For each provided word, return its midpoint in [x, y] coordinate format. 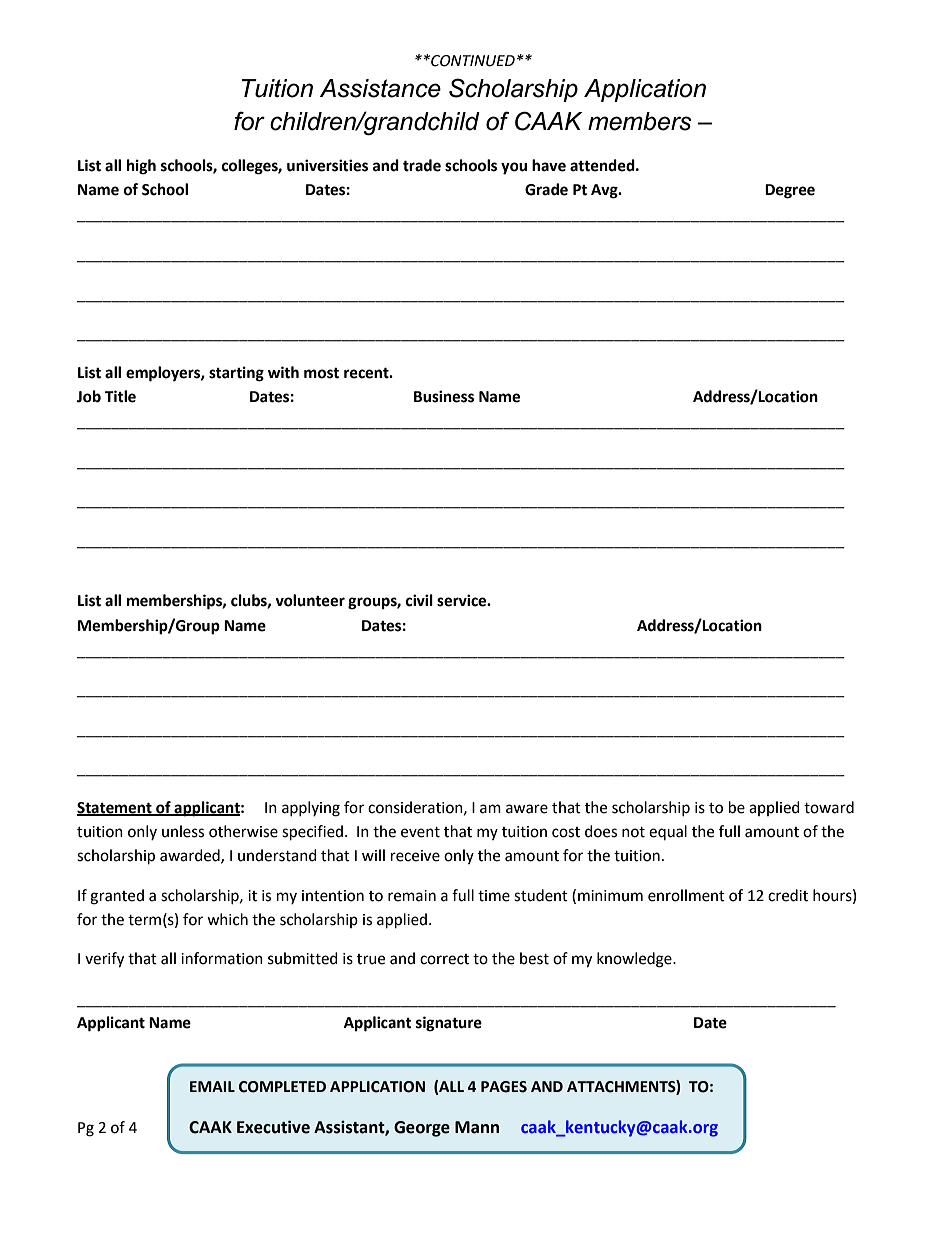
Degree [790, 191]
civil [419, 600]
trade [422, 165]
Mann [477, 1127]
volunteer [310, 600]
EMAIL [212, 1086]
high [141, 167]
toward [829, 807]
